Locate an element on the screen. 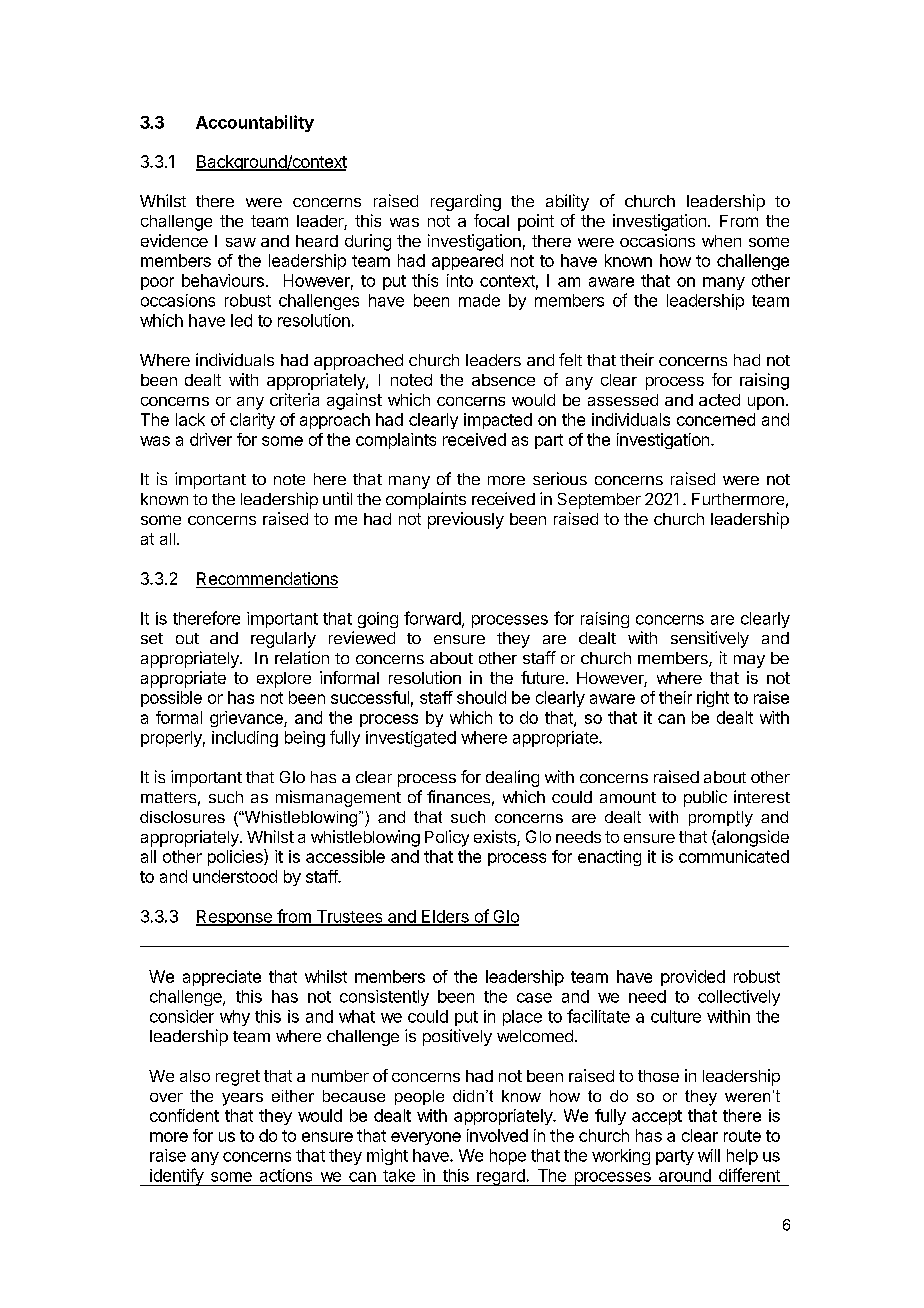 Image resolution: width=924 pixels, height=1308 pixels. communicated is located at coordinates (734, 856).
